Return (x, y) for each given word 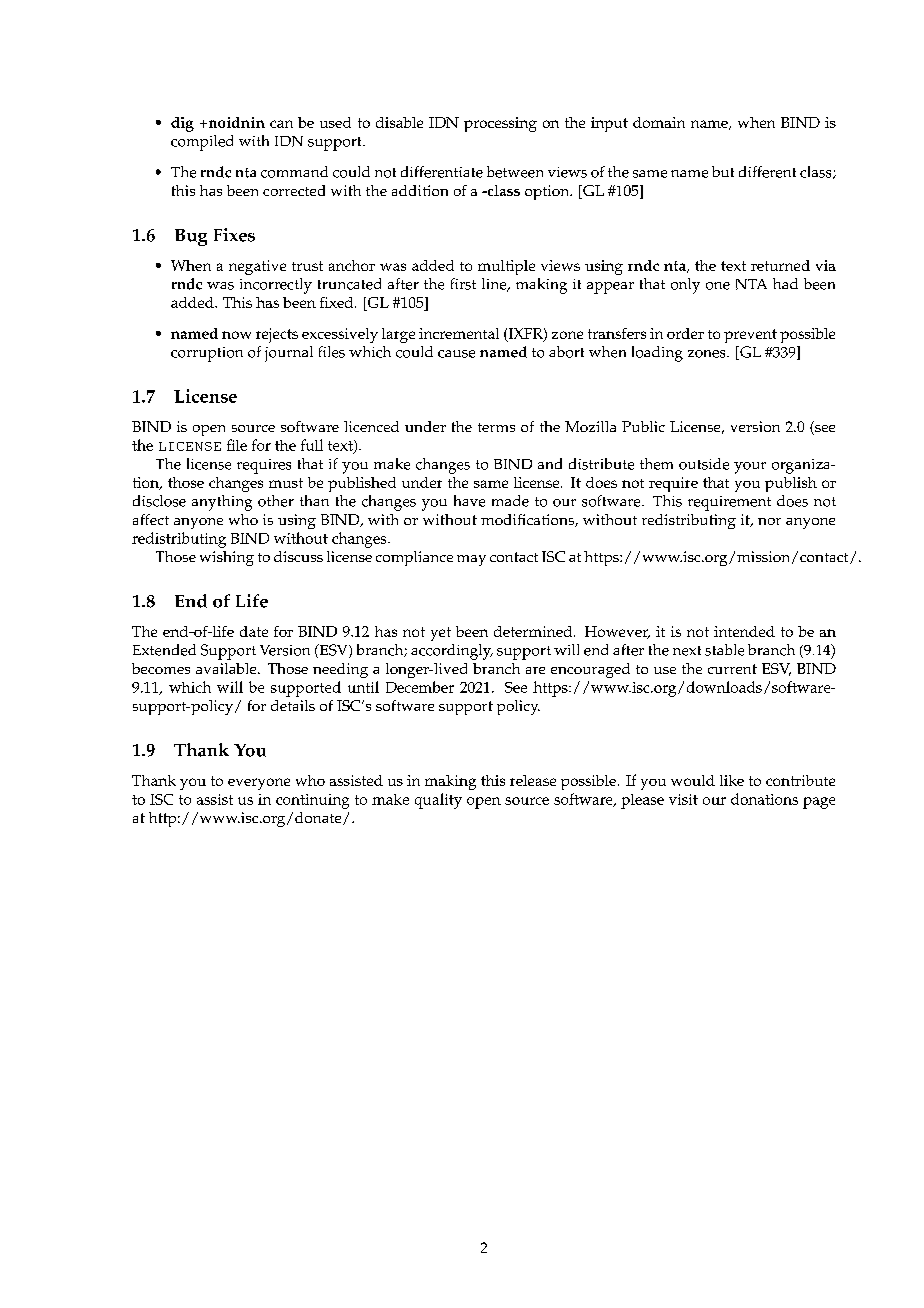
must (286, 483)
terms (496, 427)
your (750, 468)
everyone (259, 784)
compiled (202, 143)
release (533, 780)
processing (500, 124)
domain (659, 122)
